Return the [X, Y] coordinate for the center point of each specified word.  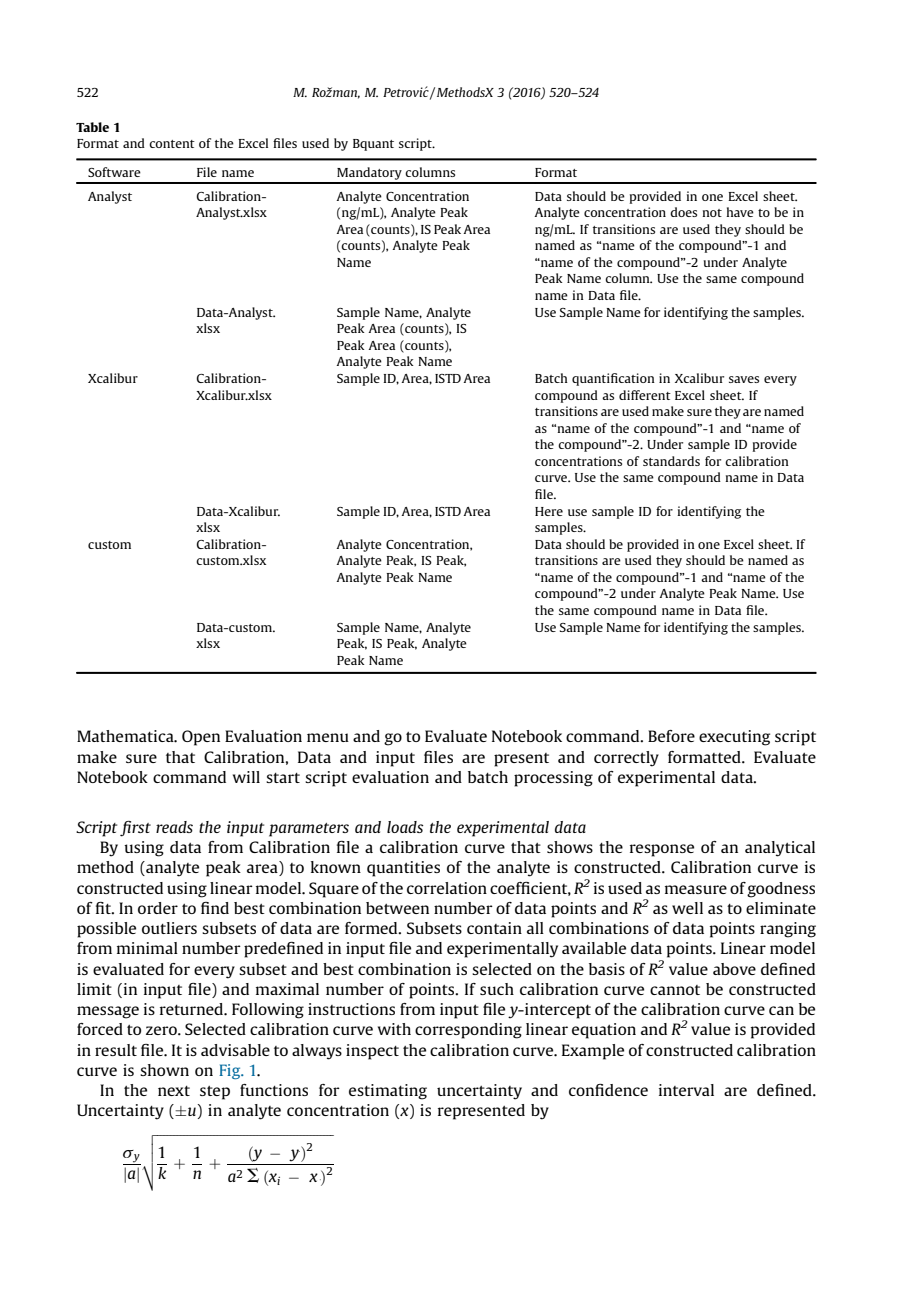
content [172, 144]
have [740, 212]
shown [164, 1070]
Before [671, 736]
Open [201, 738]
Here [549, 511]
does [683, 212]
